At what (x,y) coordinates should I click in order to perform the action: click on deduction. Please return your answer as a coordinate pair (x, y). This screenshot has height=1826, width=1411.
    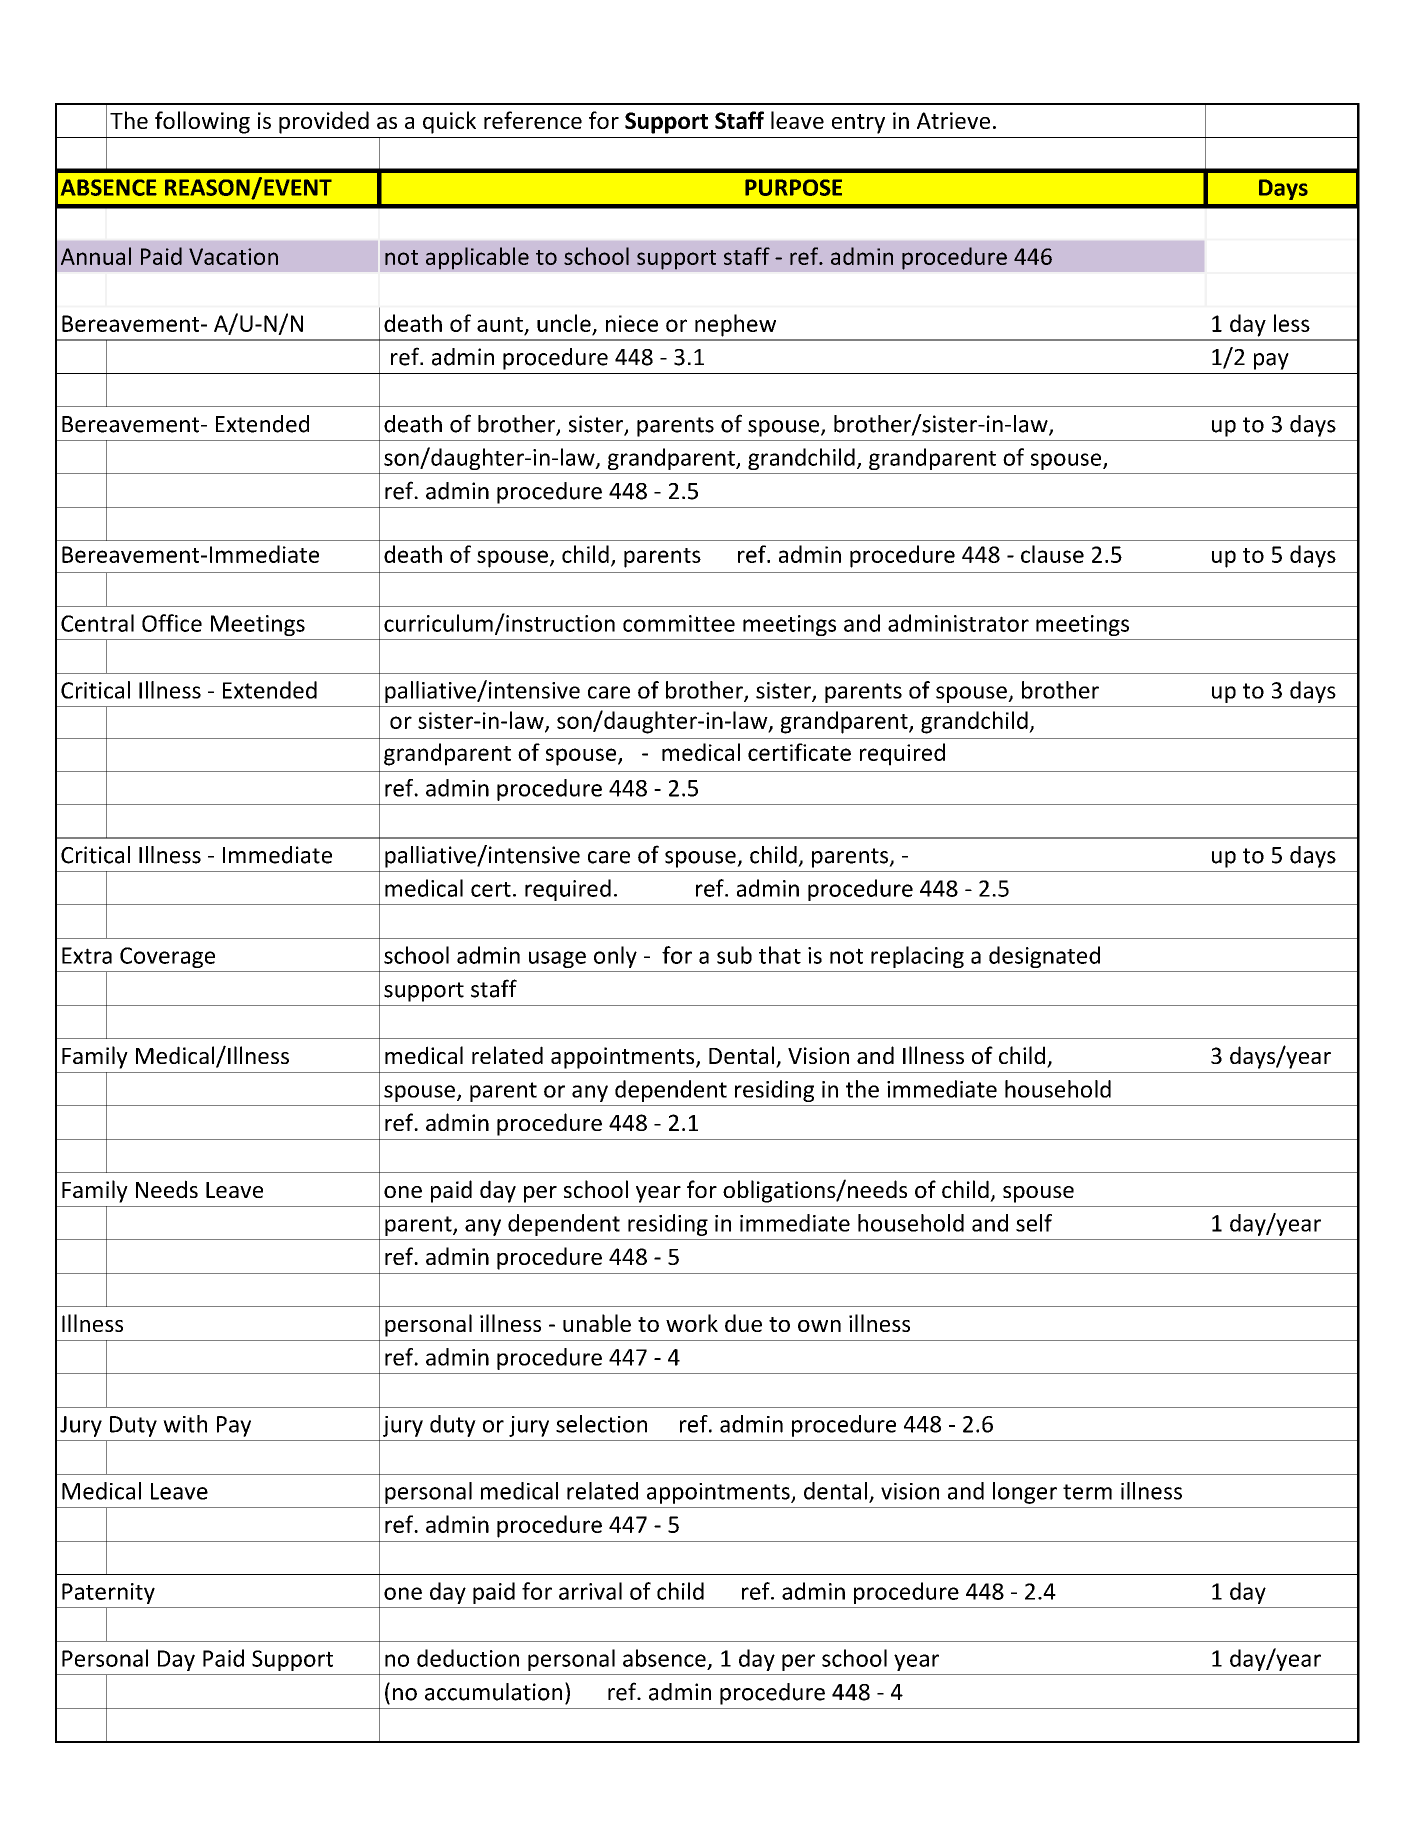
    Looking at the image, I should click on (468, 1658).
